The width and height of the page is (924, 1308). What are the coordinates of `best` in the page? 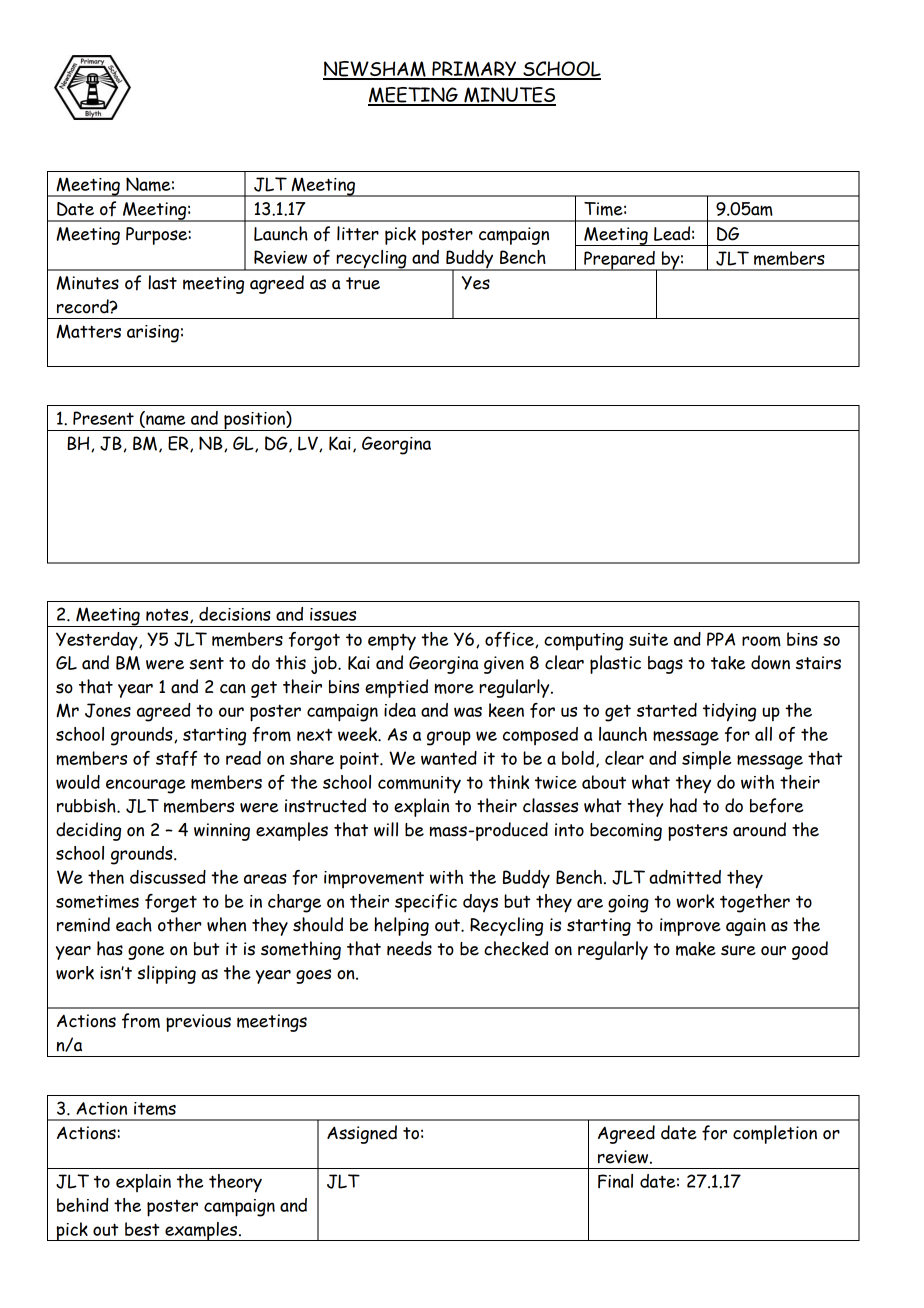 It's located at (142, 1229).
